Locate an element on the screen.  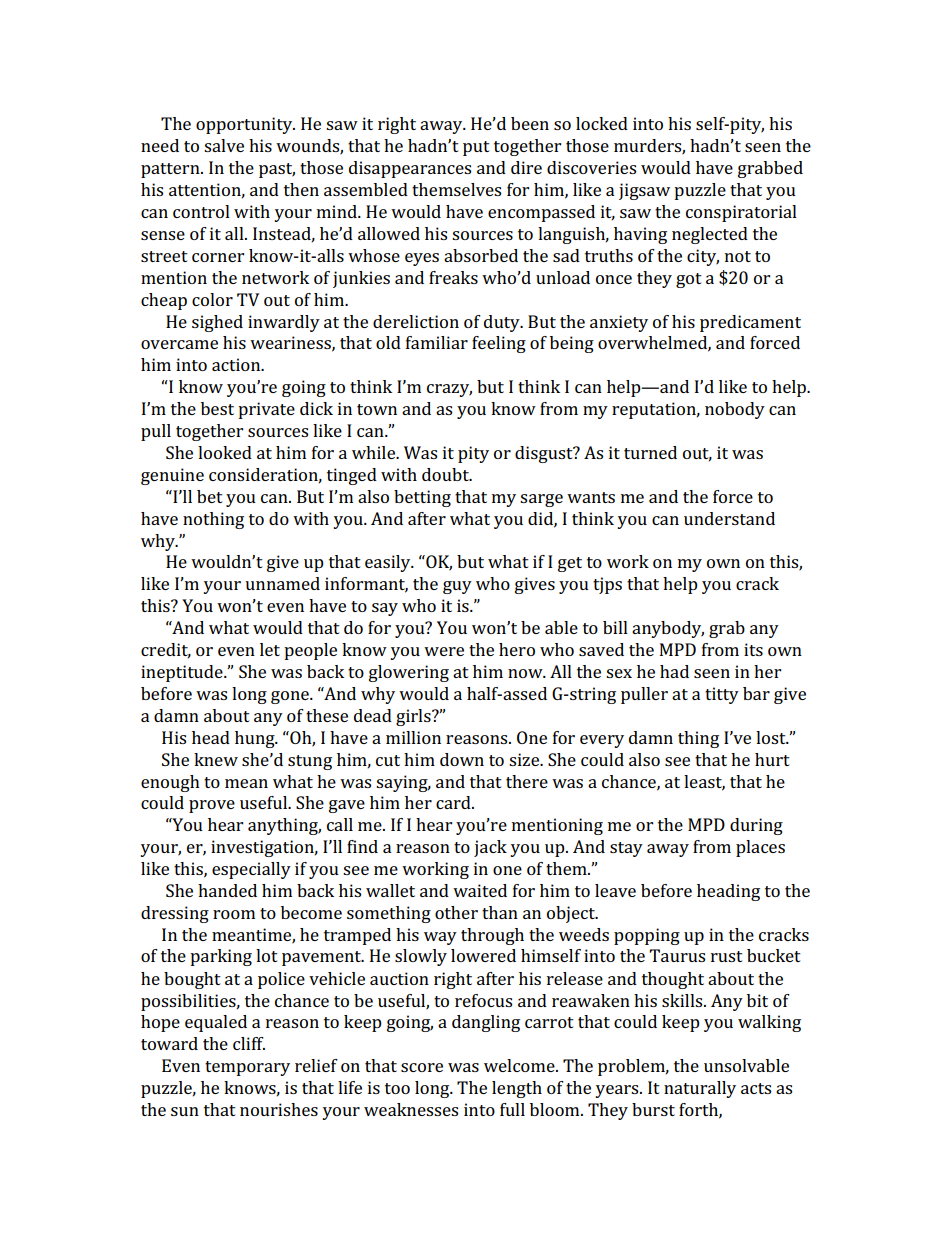
anybody is located at coordinates (668, 629).
